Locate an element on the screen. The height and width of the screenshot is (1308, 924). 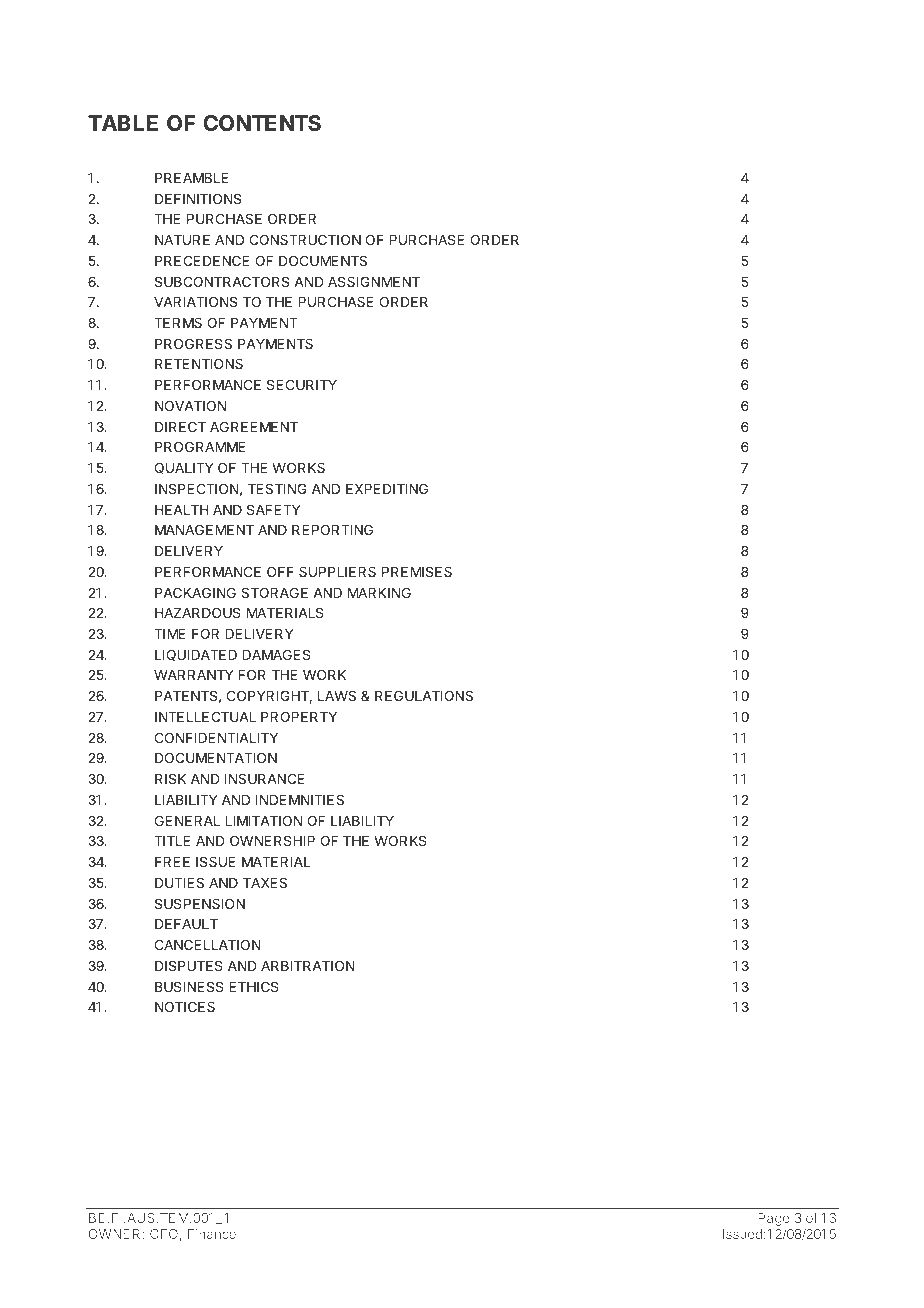
Finance is located at coordinates (212, 1234).
